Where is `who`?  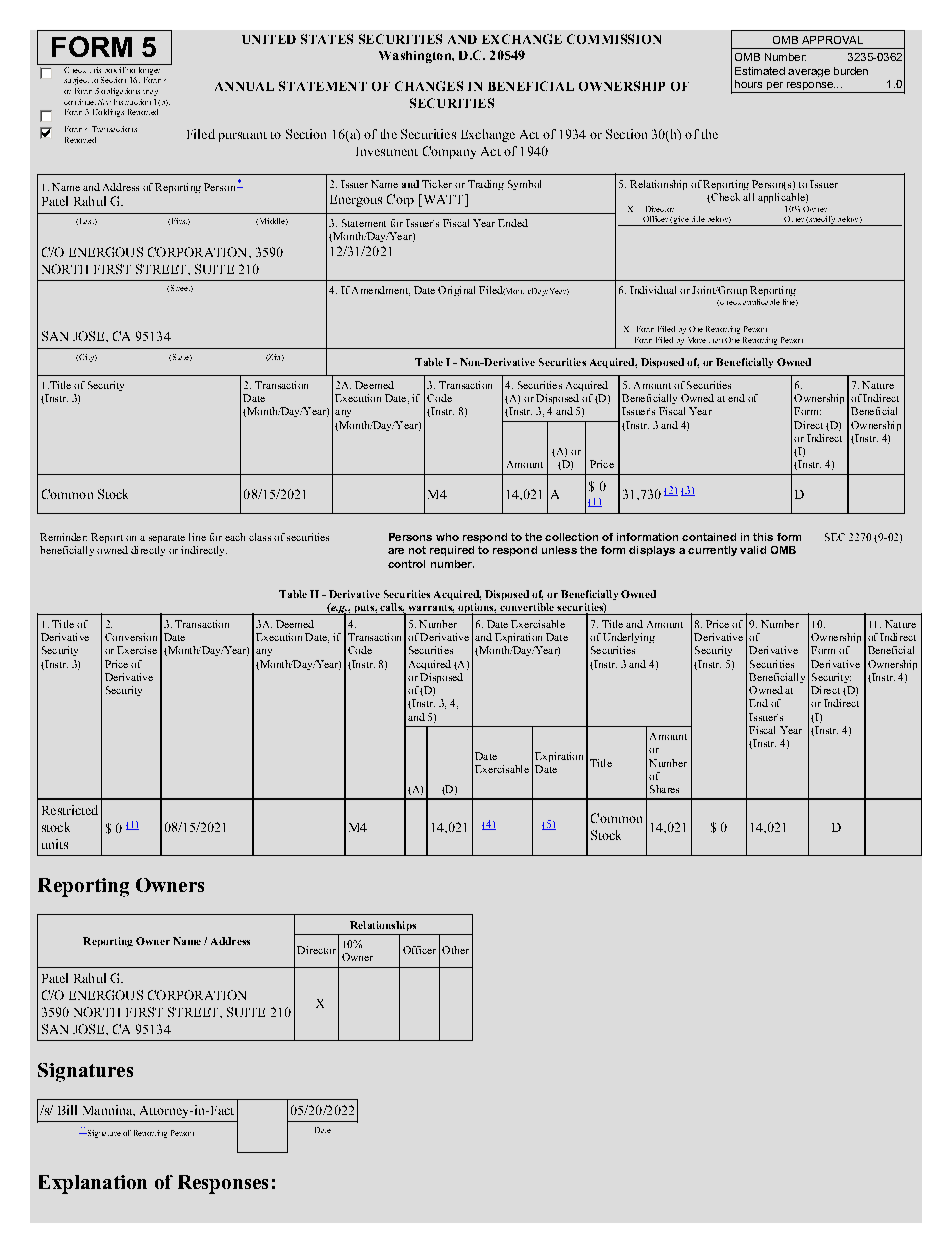 who is located at coordinates (447, 537).
